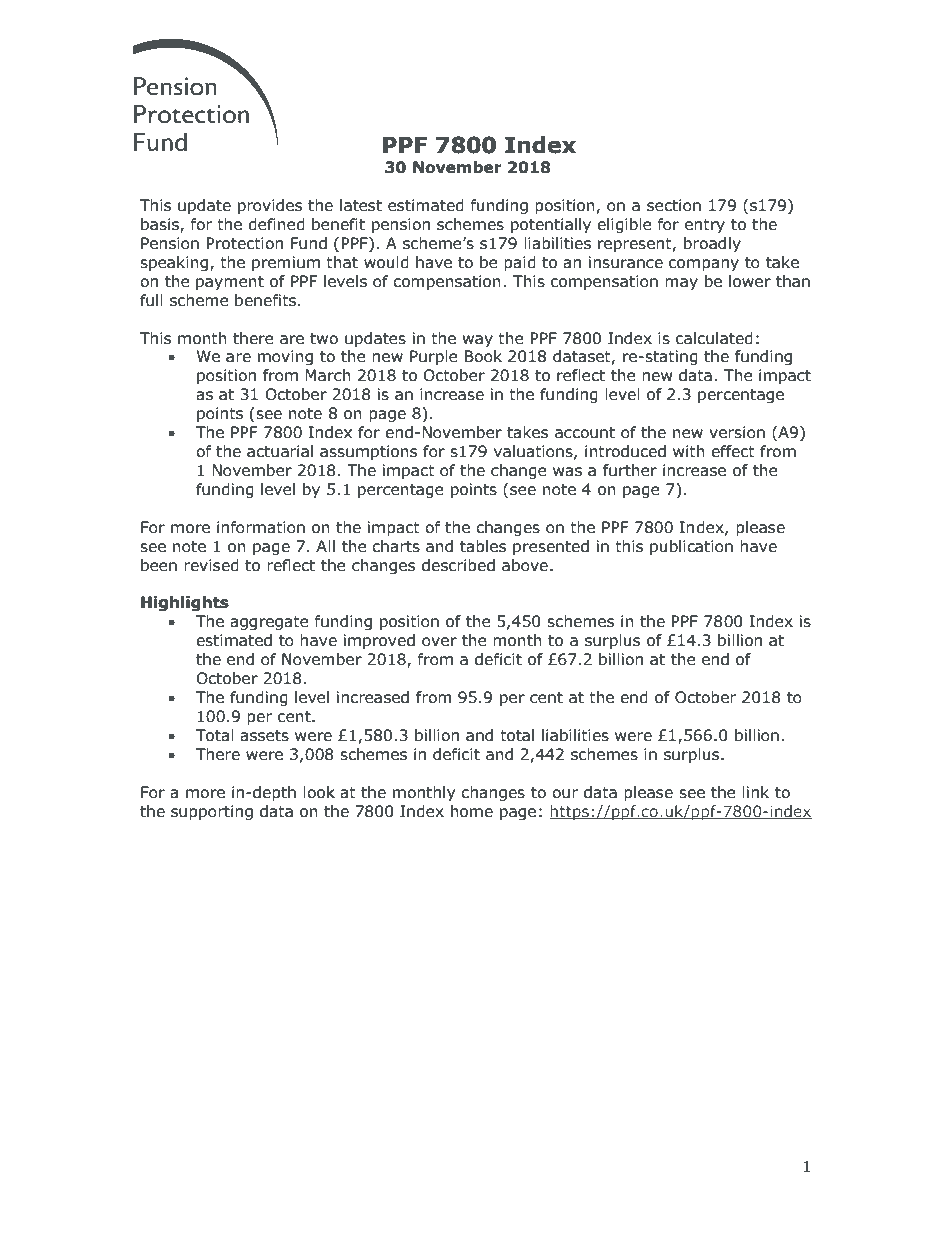  Describe the element at coordinates (551, 225) in the screenshot. I see `potentially` at that location.
